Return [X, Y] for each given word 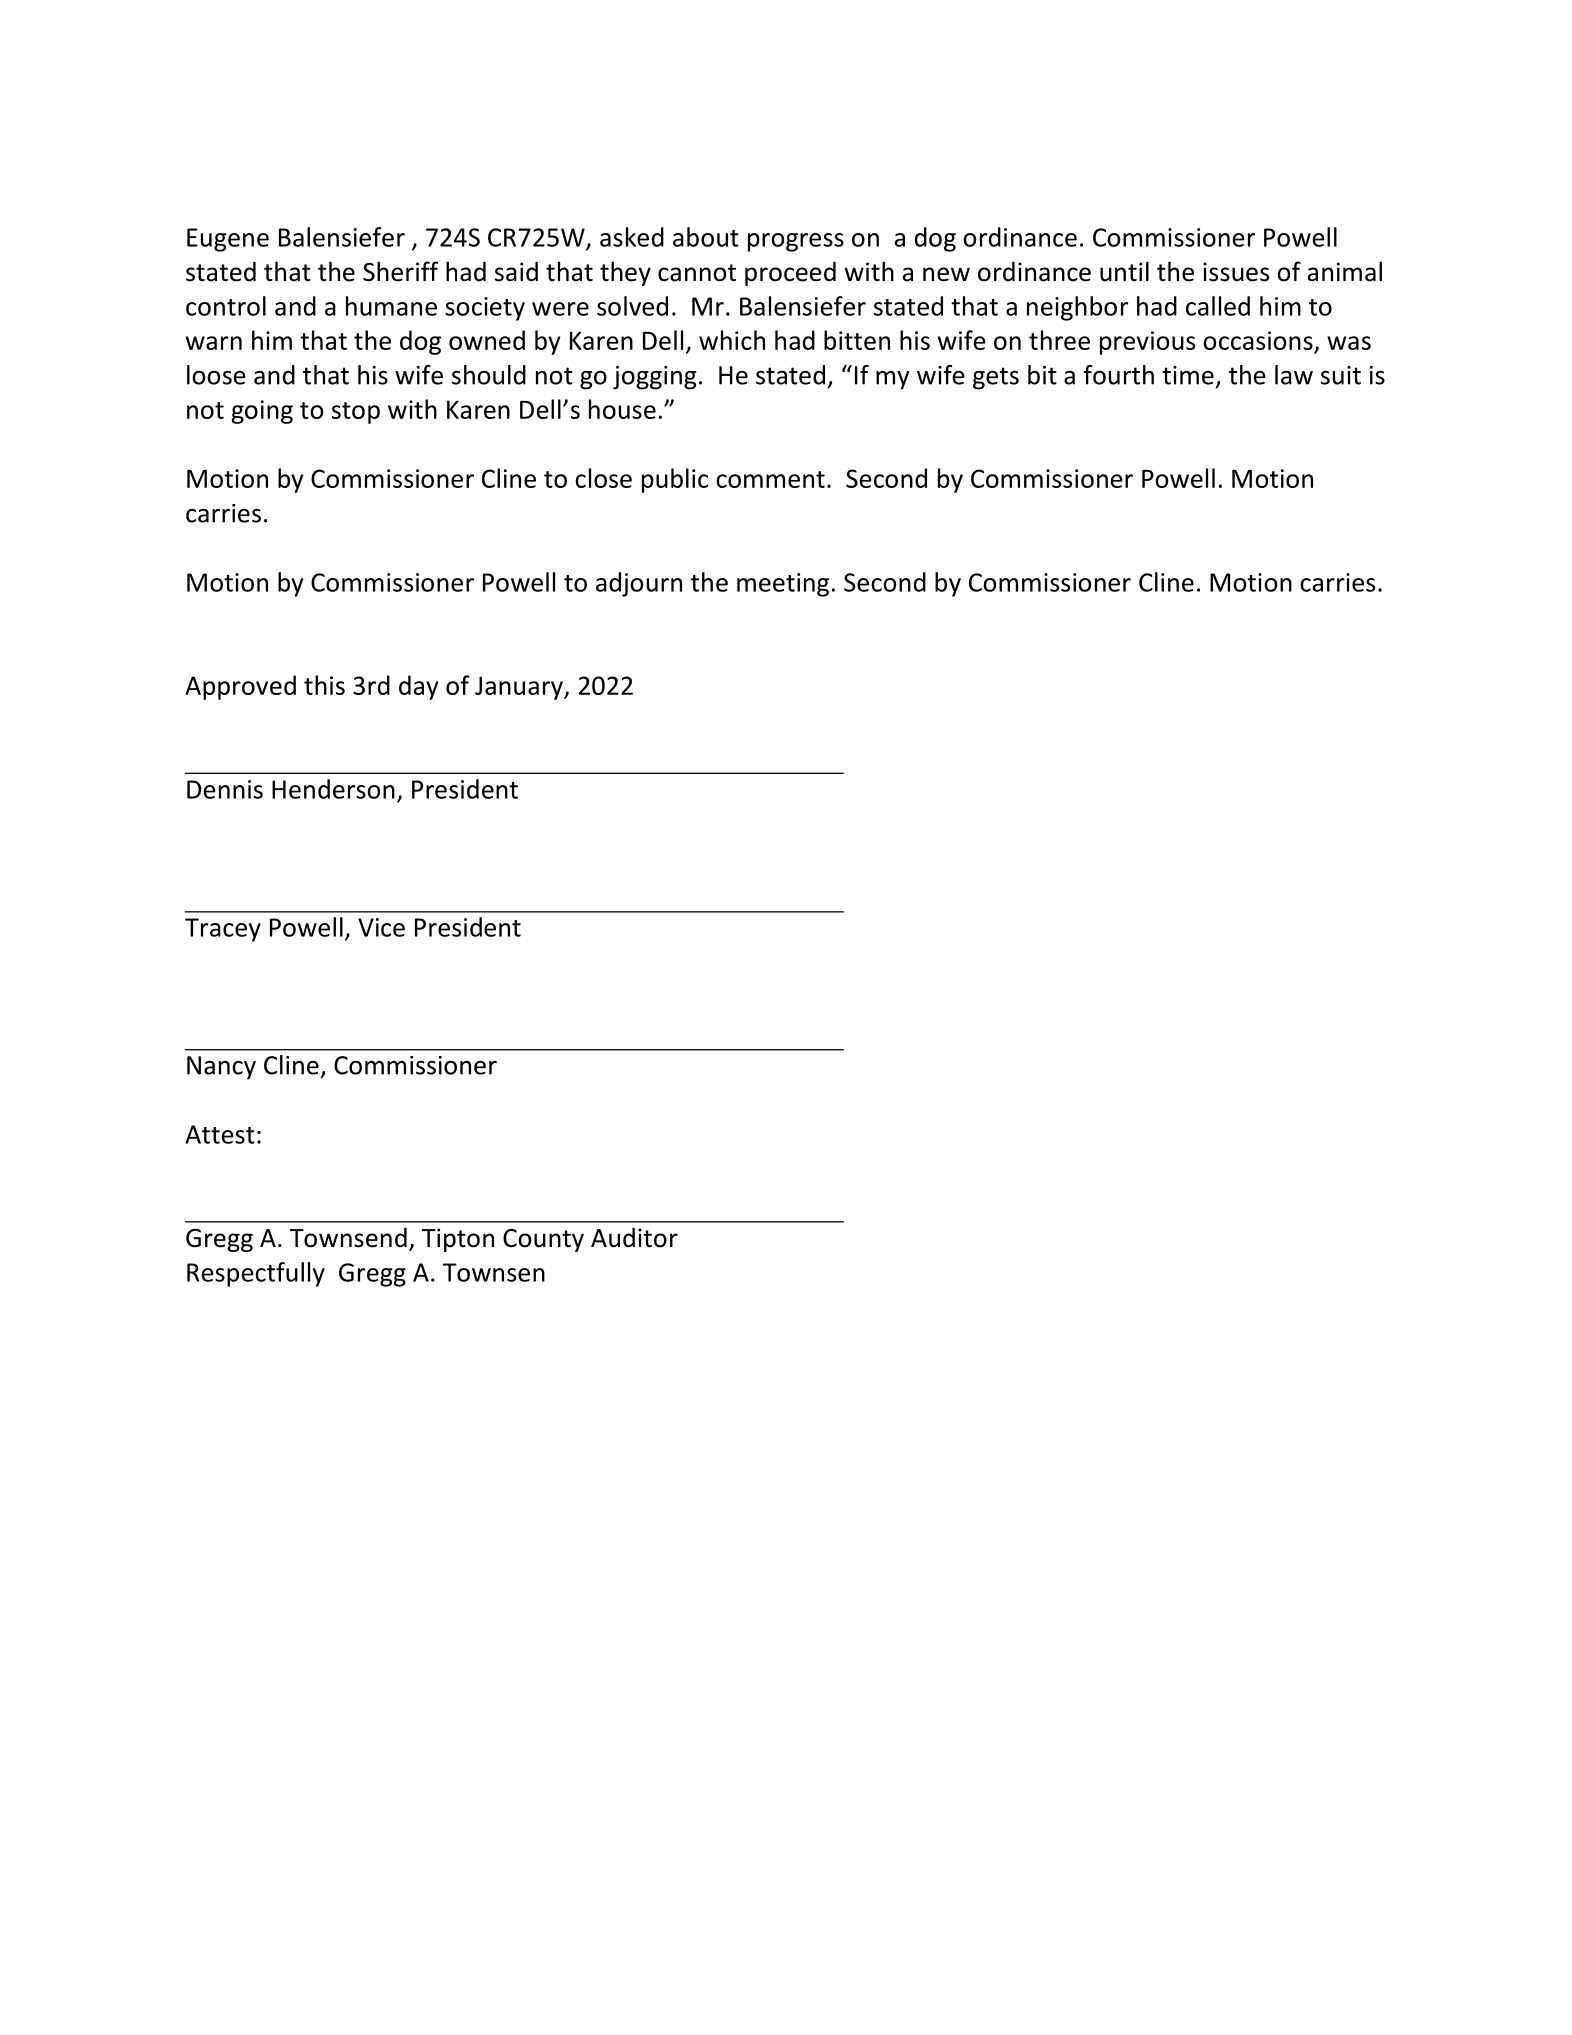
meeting [783, 585]
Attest [220, 1134]
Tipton [458, 1240]
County [543, 1240]
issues [1236, 272]
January [520, 688]
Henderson [333, 789]
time [1188, 375]
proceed [790, 273]
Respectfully [256, 1274]
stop [356, 413]
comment [770, 479]
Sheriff [400, 271]
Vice [381, 927]
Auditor [634, 1237]
